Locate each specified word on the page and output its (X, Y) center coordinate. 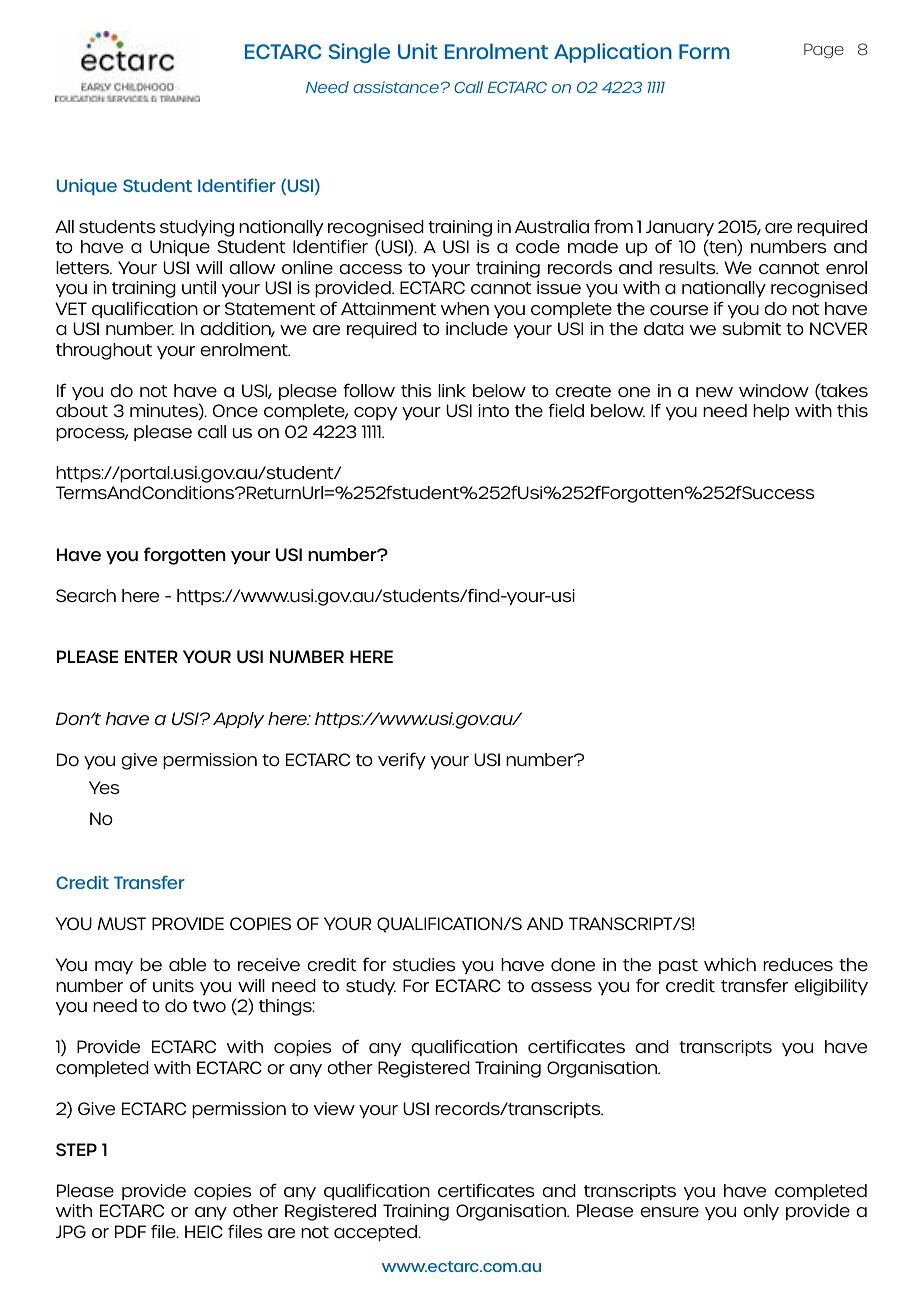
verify (402, 760)
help (771, 412)
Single (359, 53)
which (730, 964)
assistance (397, 87)
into (493, 410)
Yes (104, 787)
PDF (130, 1231)
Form (704, 51)
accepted (376, 1233)
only (761, 1212)
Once (235, 410)
